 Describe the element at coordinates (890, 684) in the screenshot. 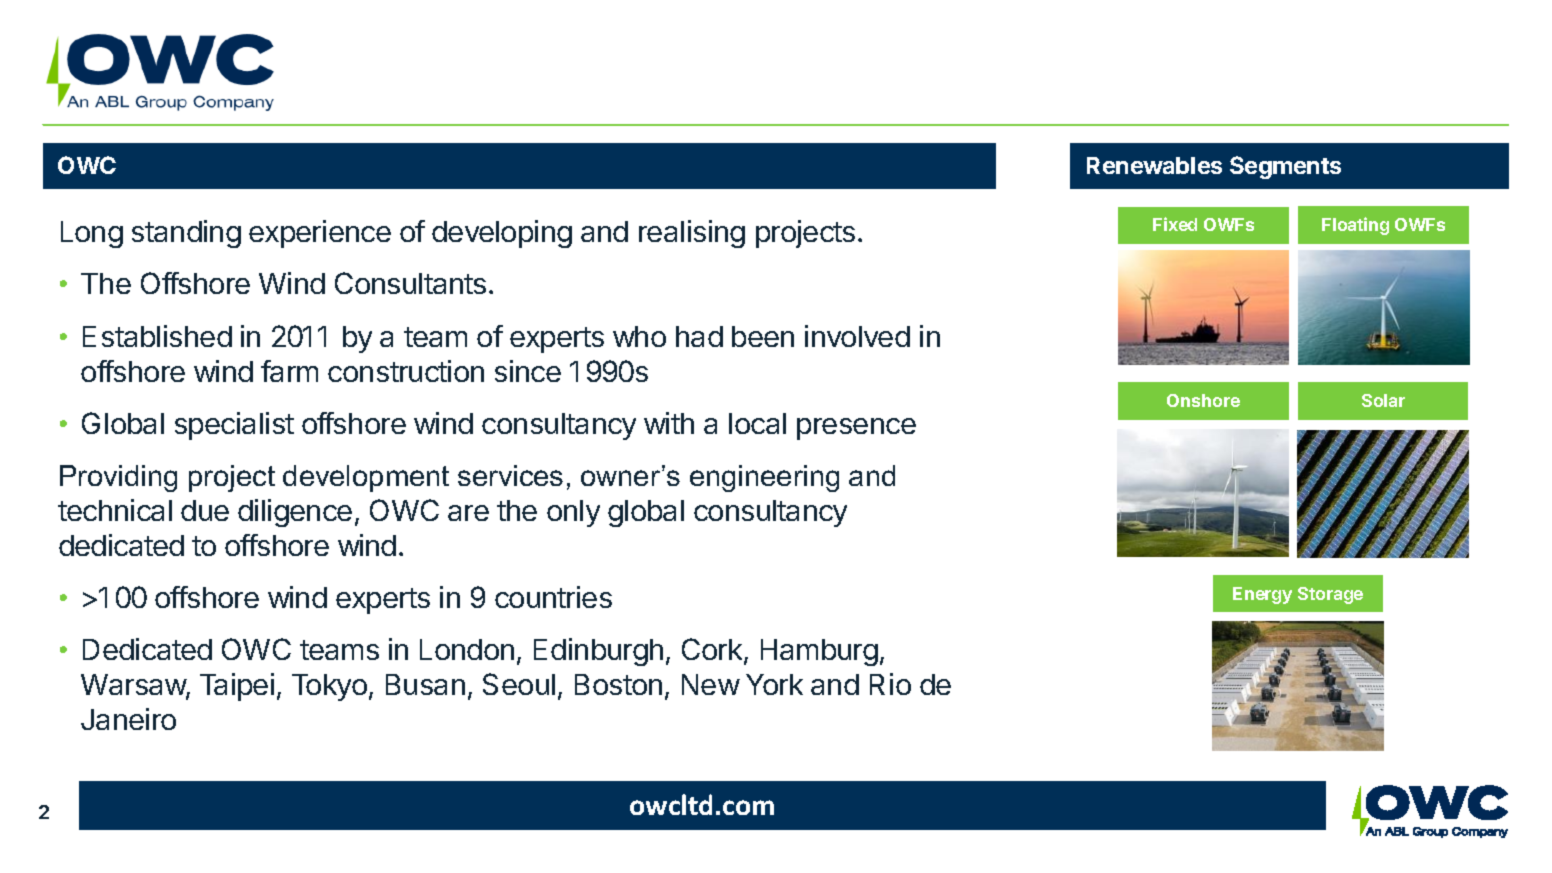

I see `Rio` at that location.
